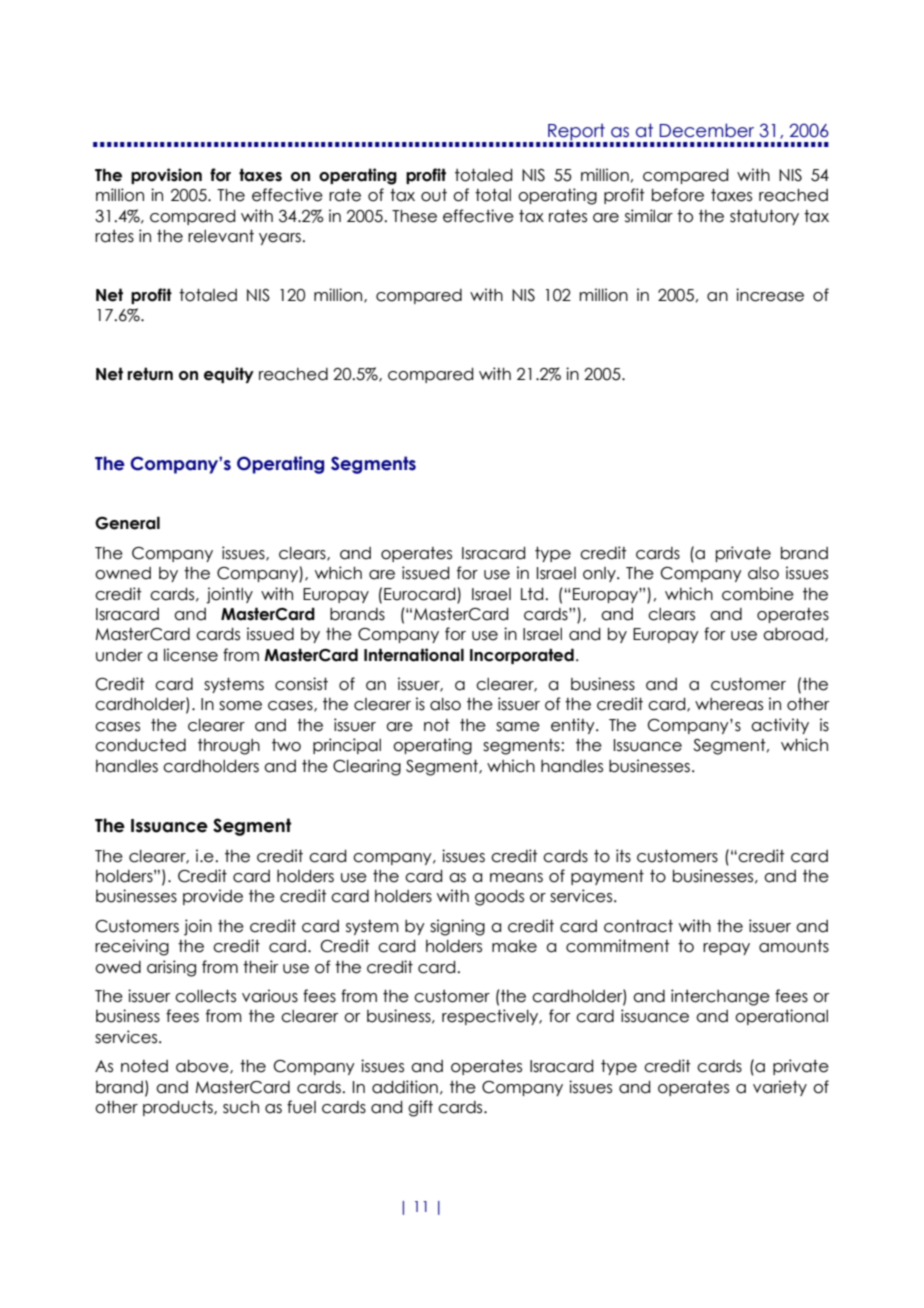  What do you see at coordinates (166, 176) in the document?
I see `provision` at bounding box center [166, 176].
